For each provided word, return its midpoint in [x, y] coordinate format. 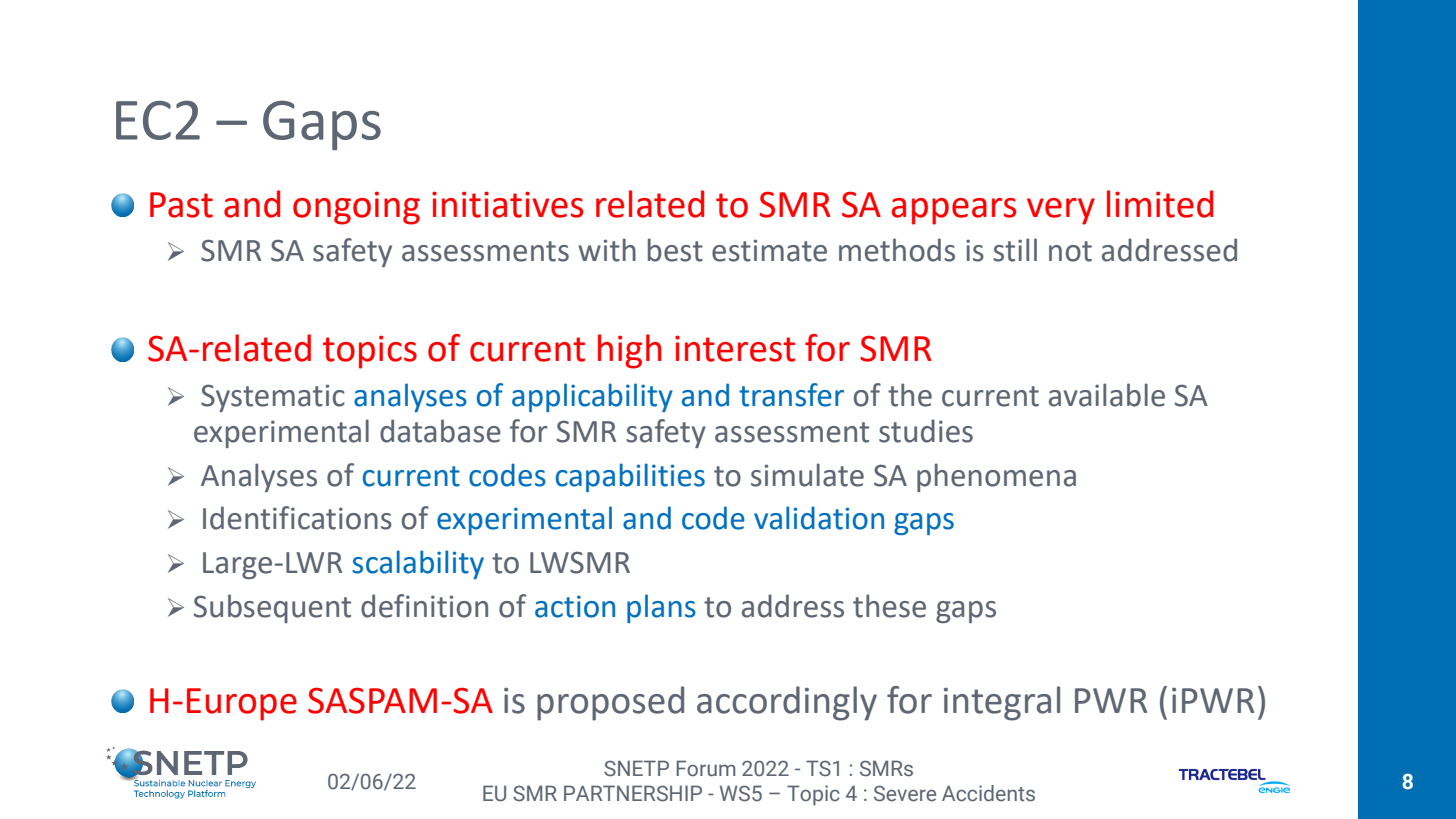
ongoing [356, 208]
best [675, 250]
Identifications [297, 518]
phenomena [996, 477]
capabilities [630, 477]
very [1061, 211]
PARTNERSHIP [633, 793]
